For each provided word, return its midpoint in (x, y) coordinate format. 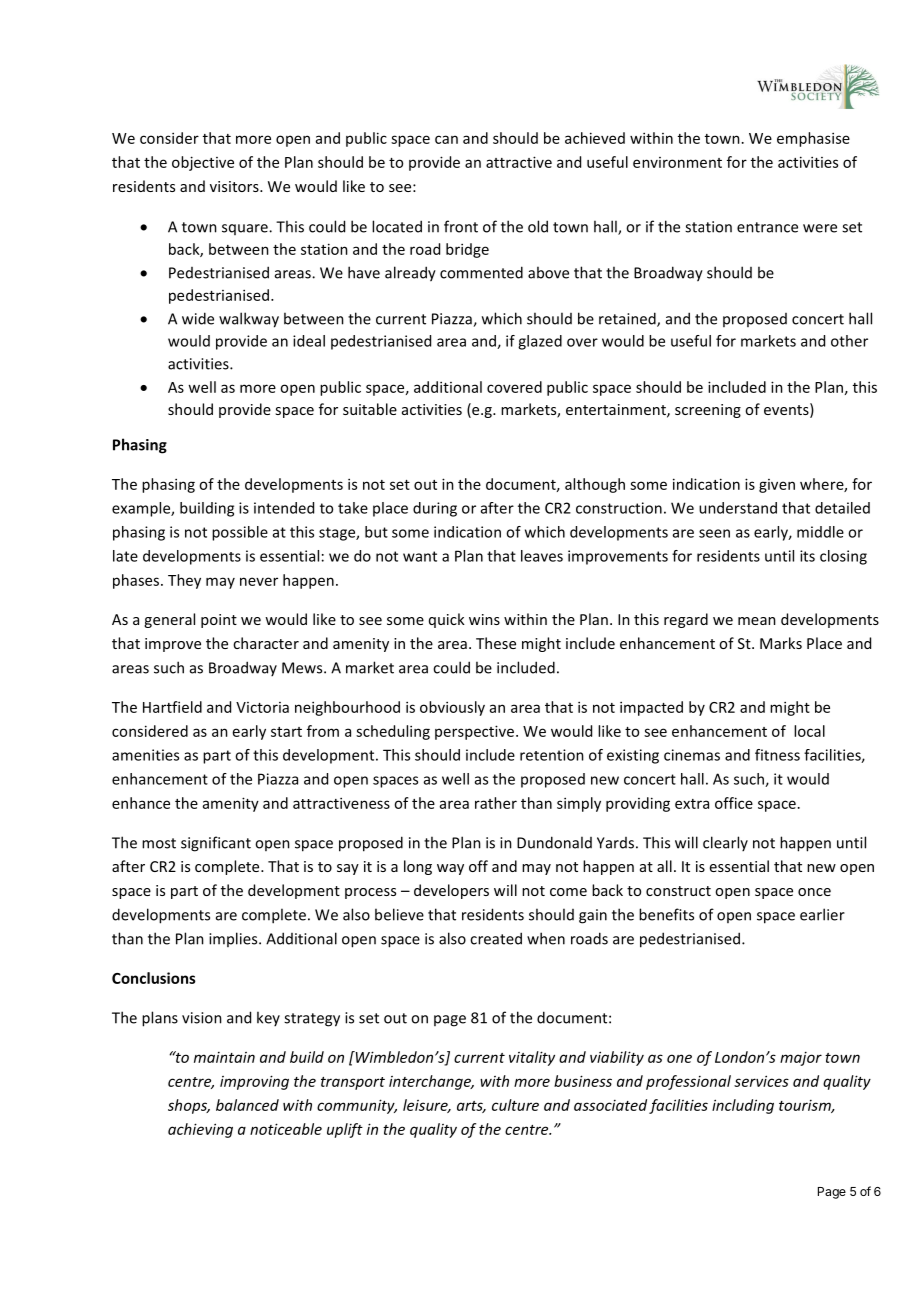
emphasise (813, 139)
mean (757, 621)
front (461, 226)
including (743, 1106)
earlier (822, 914)
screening (708, 411)
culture (515, 1105)
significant (216, 844)
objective (203, 163)
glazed (540, 342)
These (496, 643)
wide (198, 318)
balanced (247, 1105)
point (219, 621)
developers (451, 891)
